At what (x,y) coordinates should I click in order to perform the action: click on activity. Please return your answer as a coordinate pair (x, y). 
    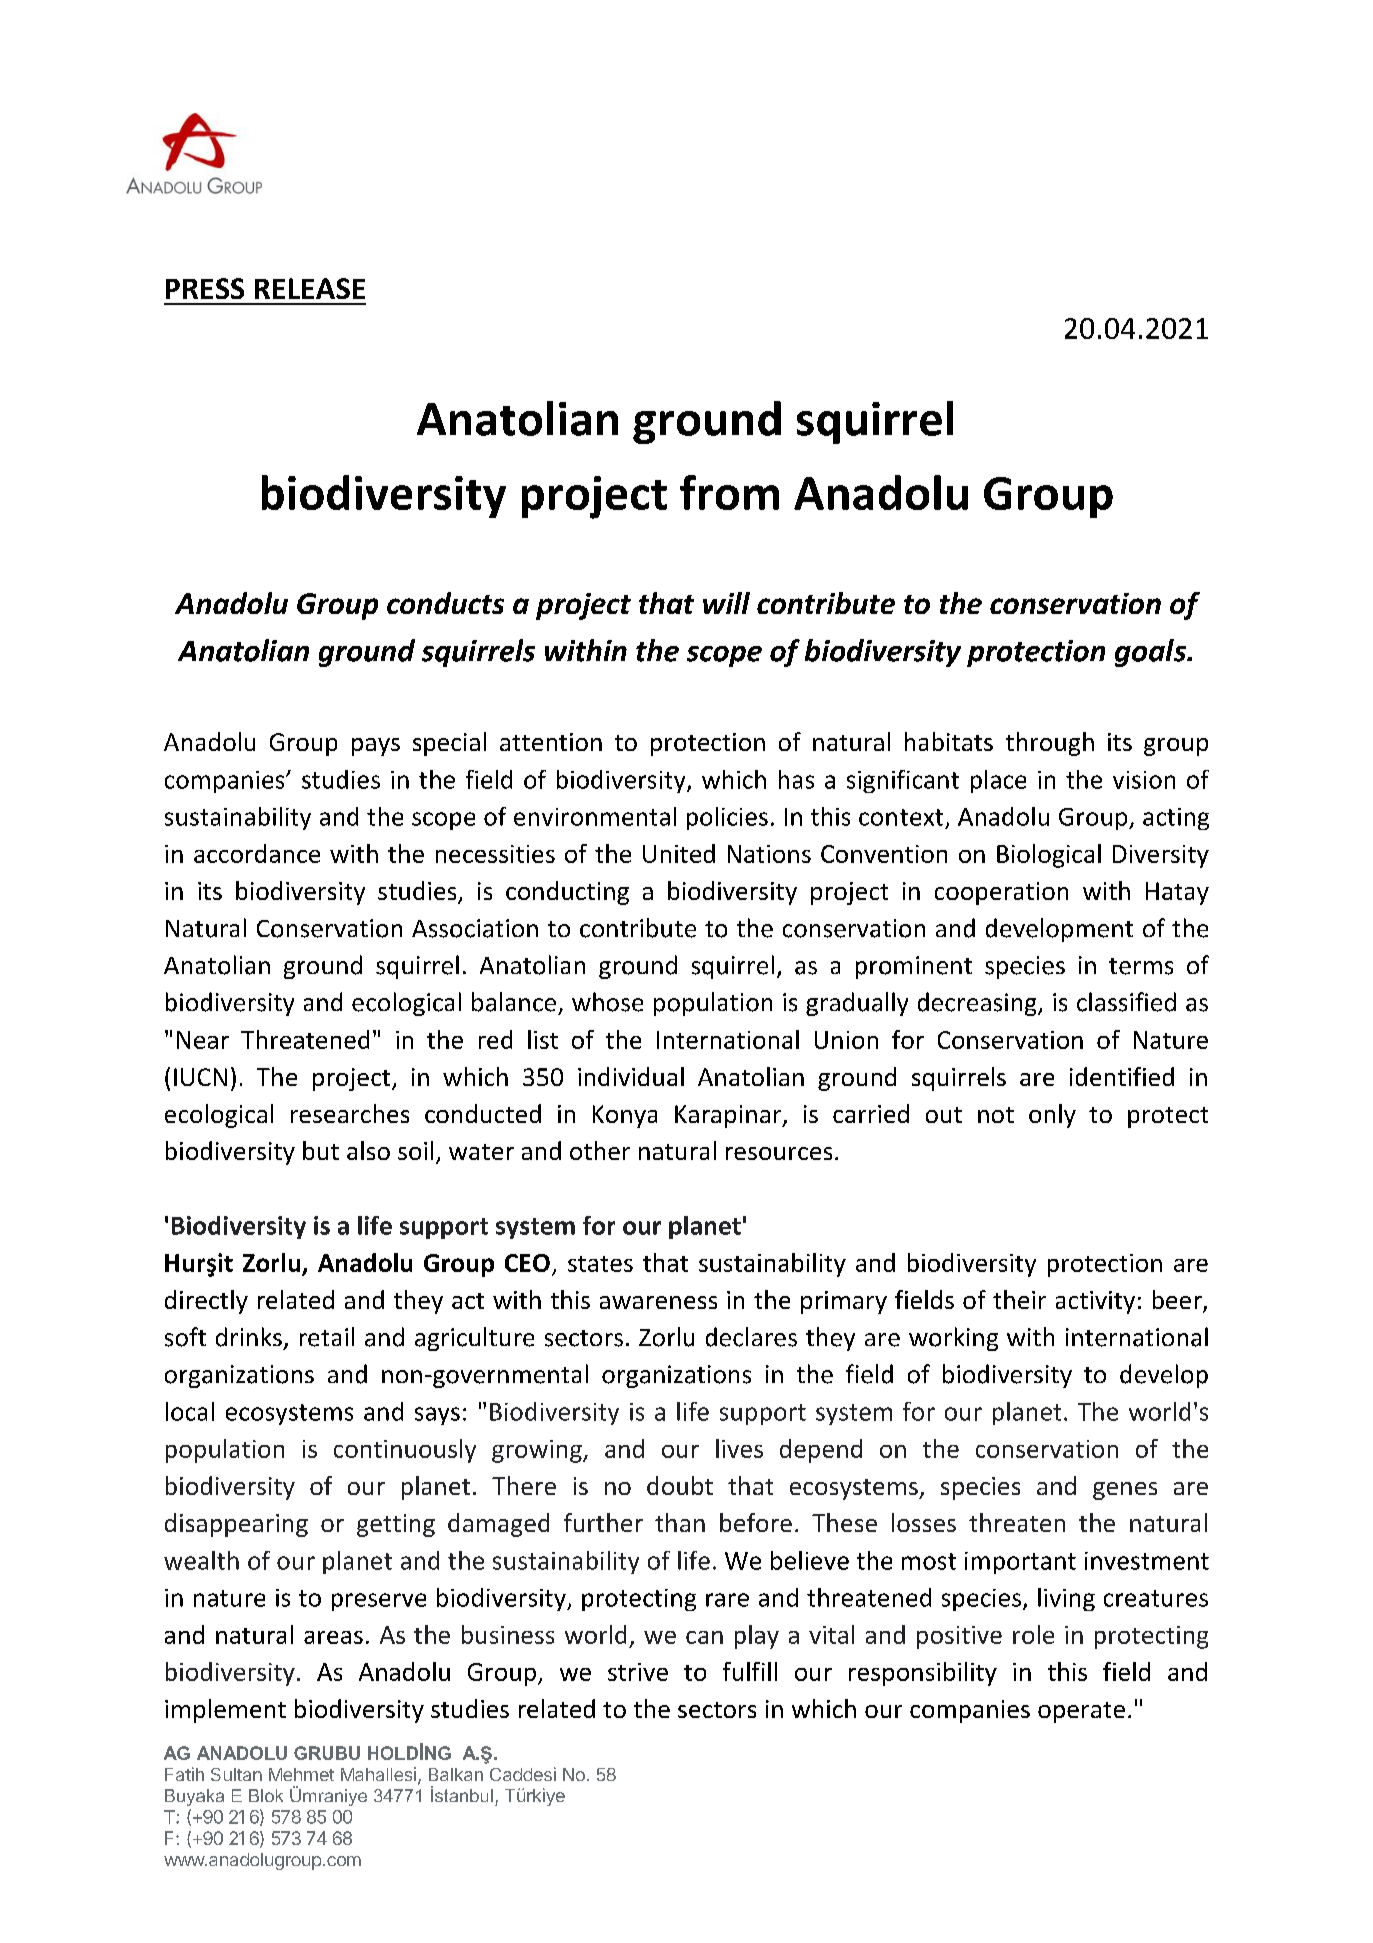
    Looking at the image, I should click on (1095, 1302).
